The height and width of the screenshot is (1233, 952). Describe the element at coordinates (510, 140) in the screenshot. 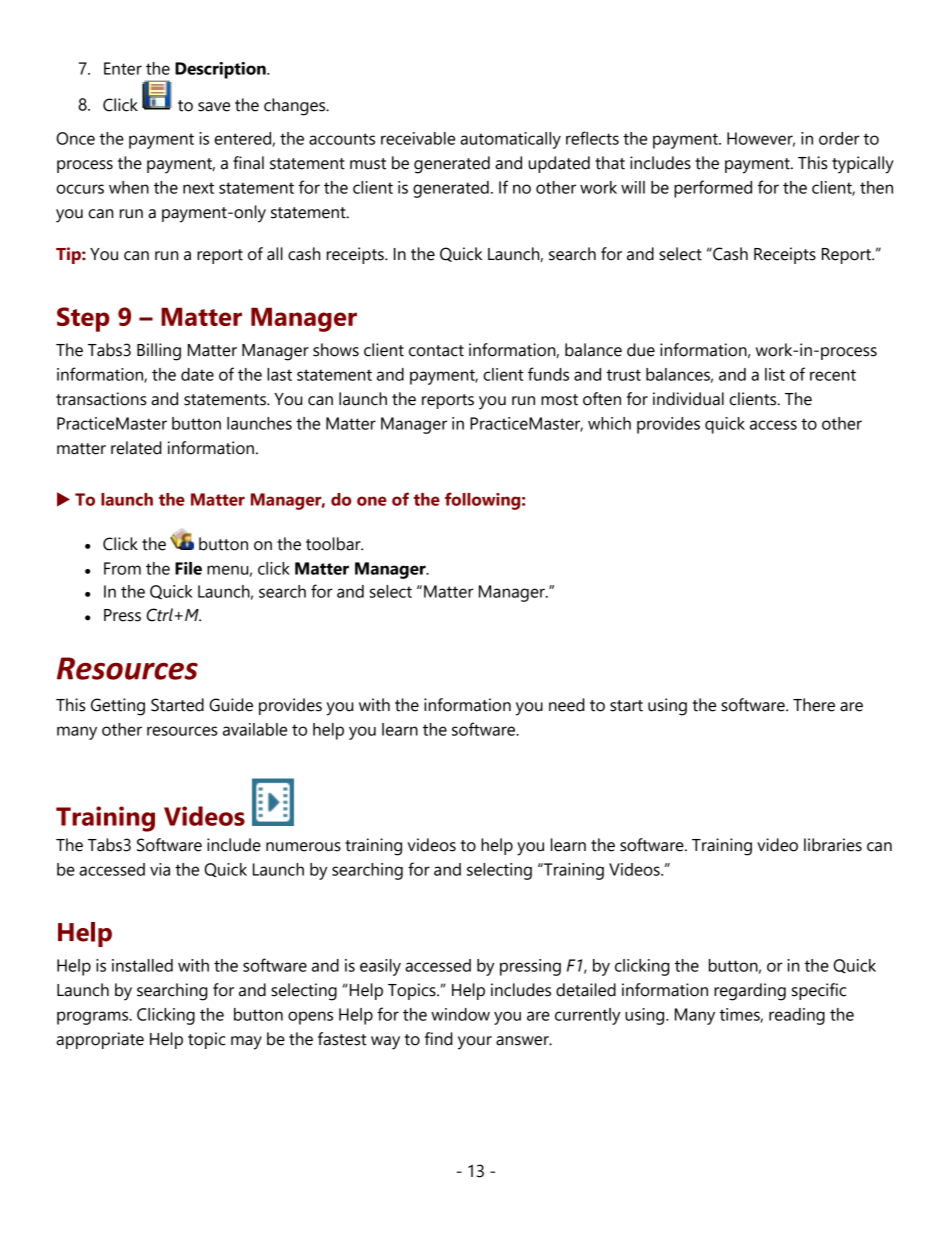

I see `automatically` at that location.
